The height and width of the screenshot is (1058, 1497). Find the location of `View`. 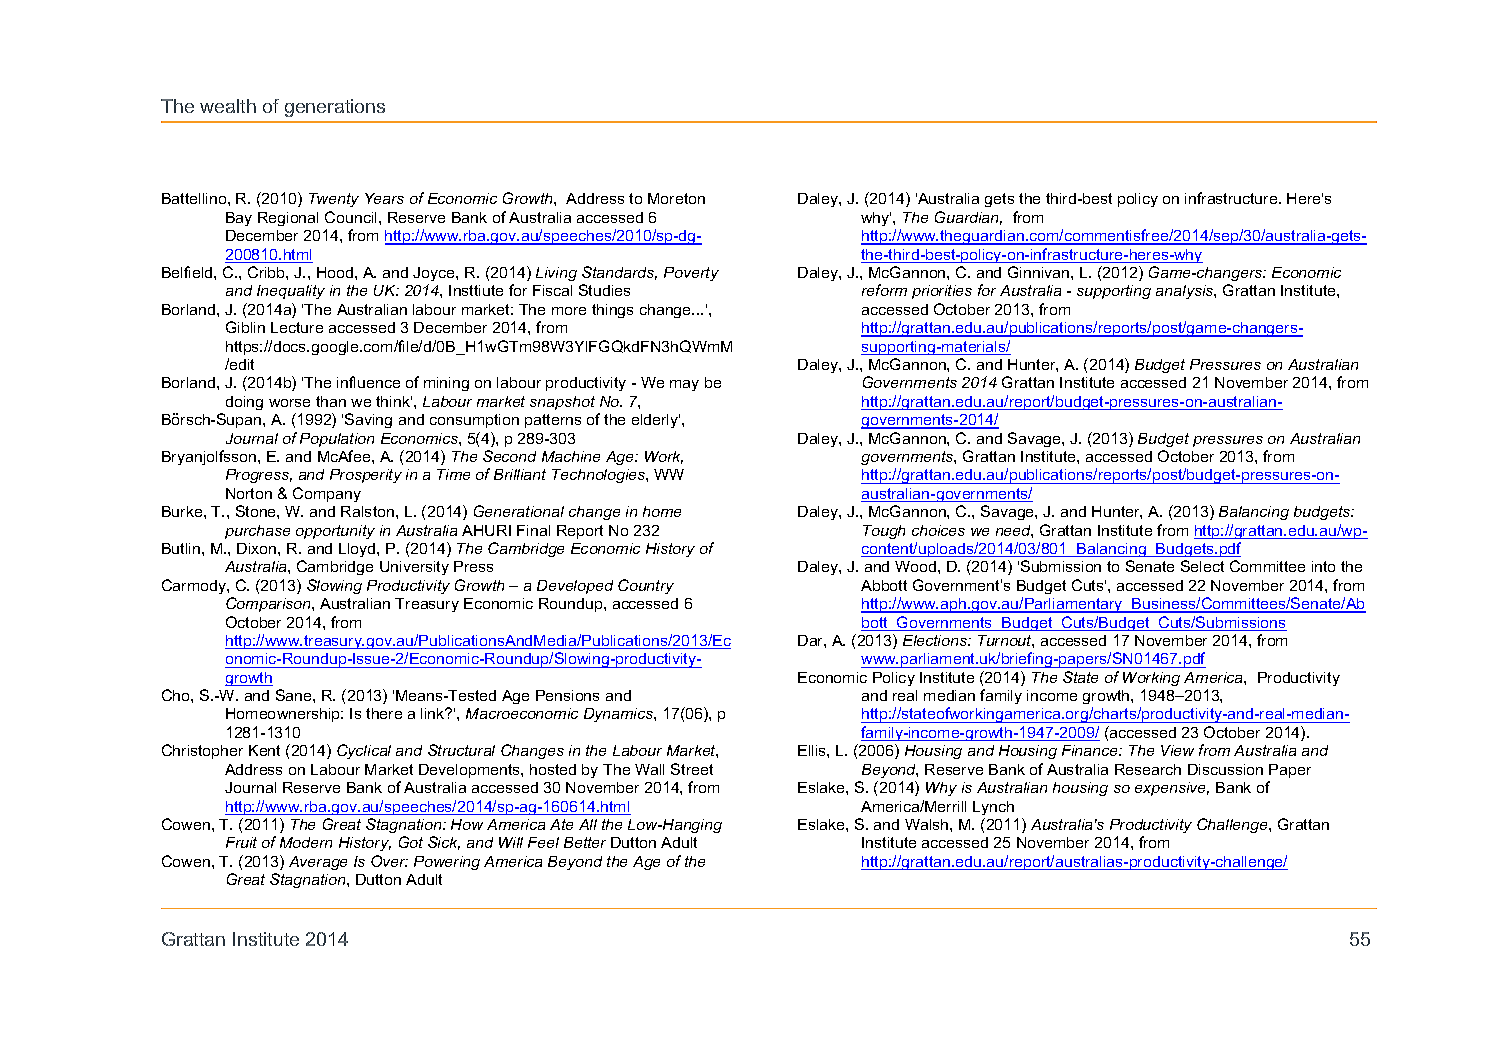

View is located at coordinates (1177, 750).
